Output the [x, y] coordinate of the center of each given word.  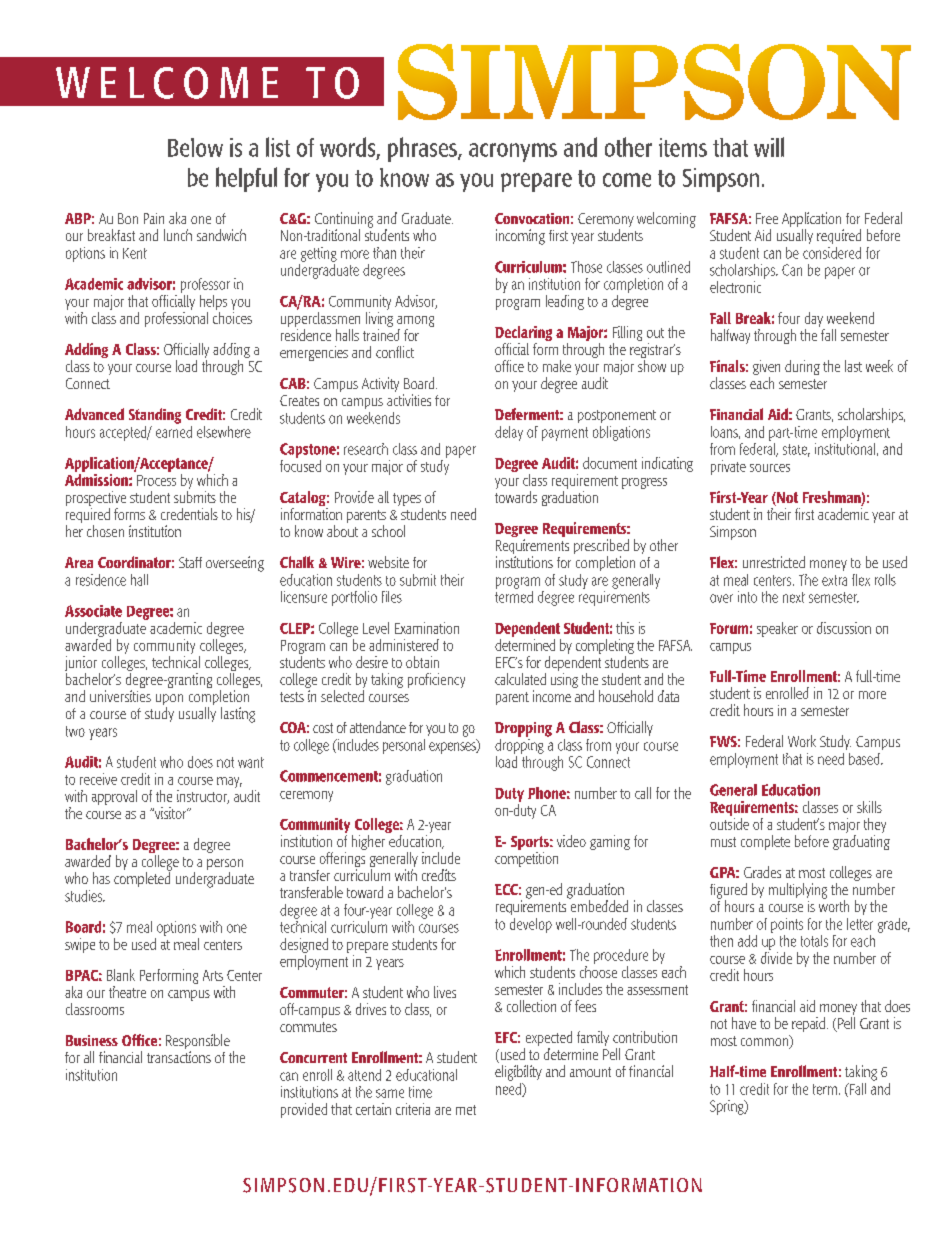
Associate [93, 611]
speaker [777, 629]
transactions [179, 1057]
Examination [427, 628]
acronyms [513, 152]
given [766, 369]
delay [509, 433]
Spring [728, 1107]
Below [195, 147]
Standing [155, 416]
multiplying [798, 891]
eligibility [518, 1073]
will [769, 147]
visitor [170, 813]
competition [526, 859]
